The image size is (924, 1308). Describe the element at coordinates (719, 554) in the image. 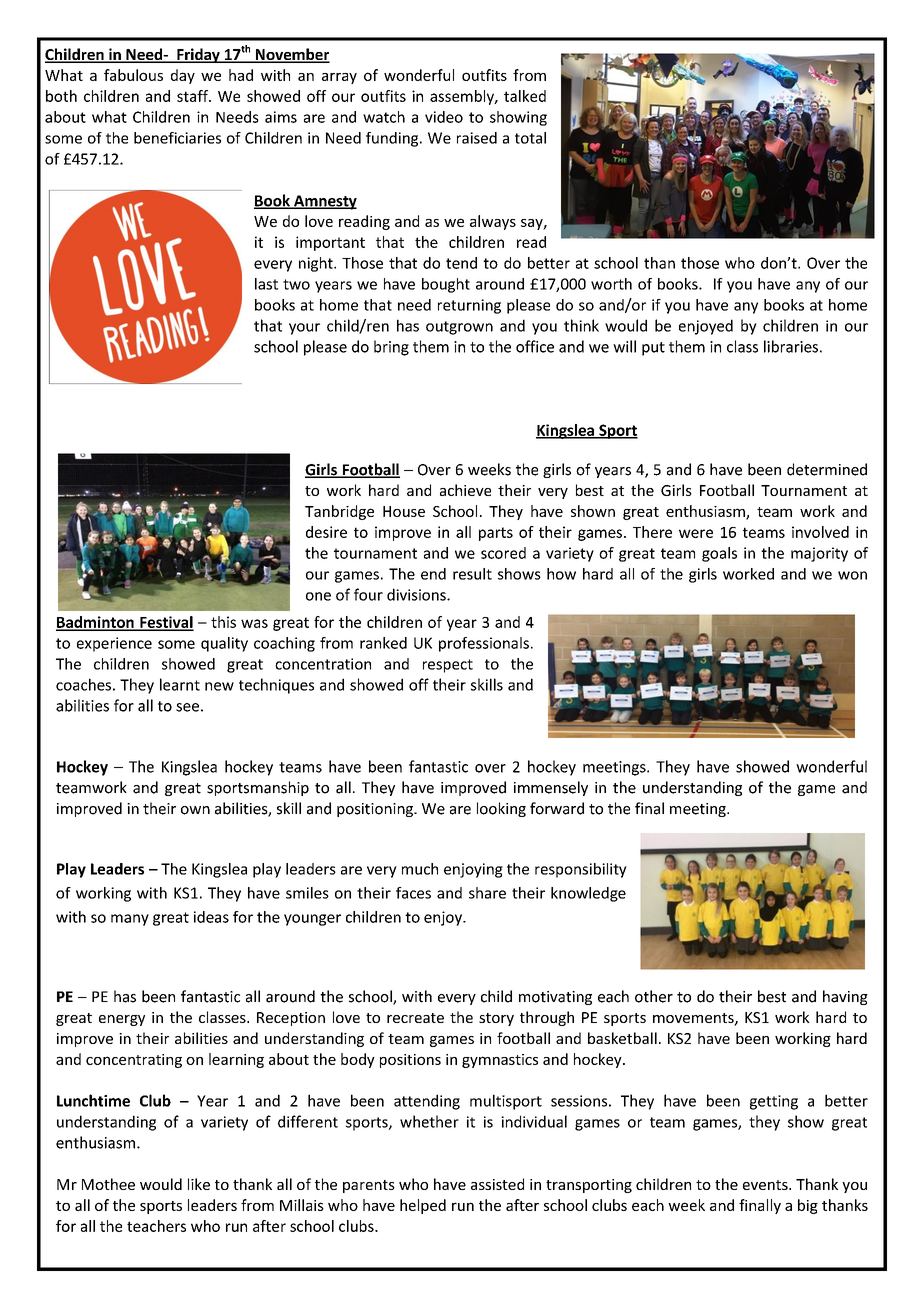

I see `goals` at that location.
